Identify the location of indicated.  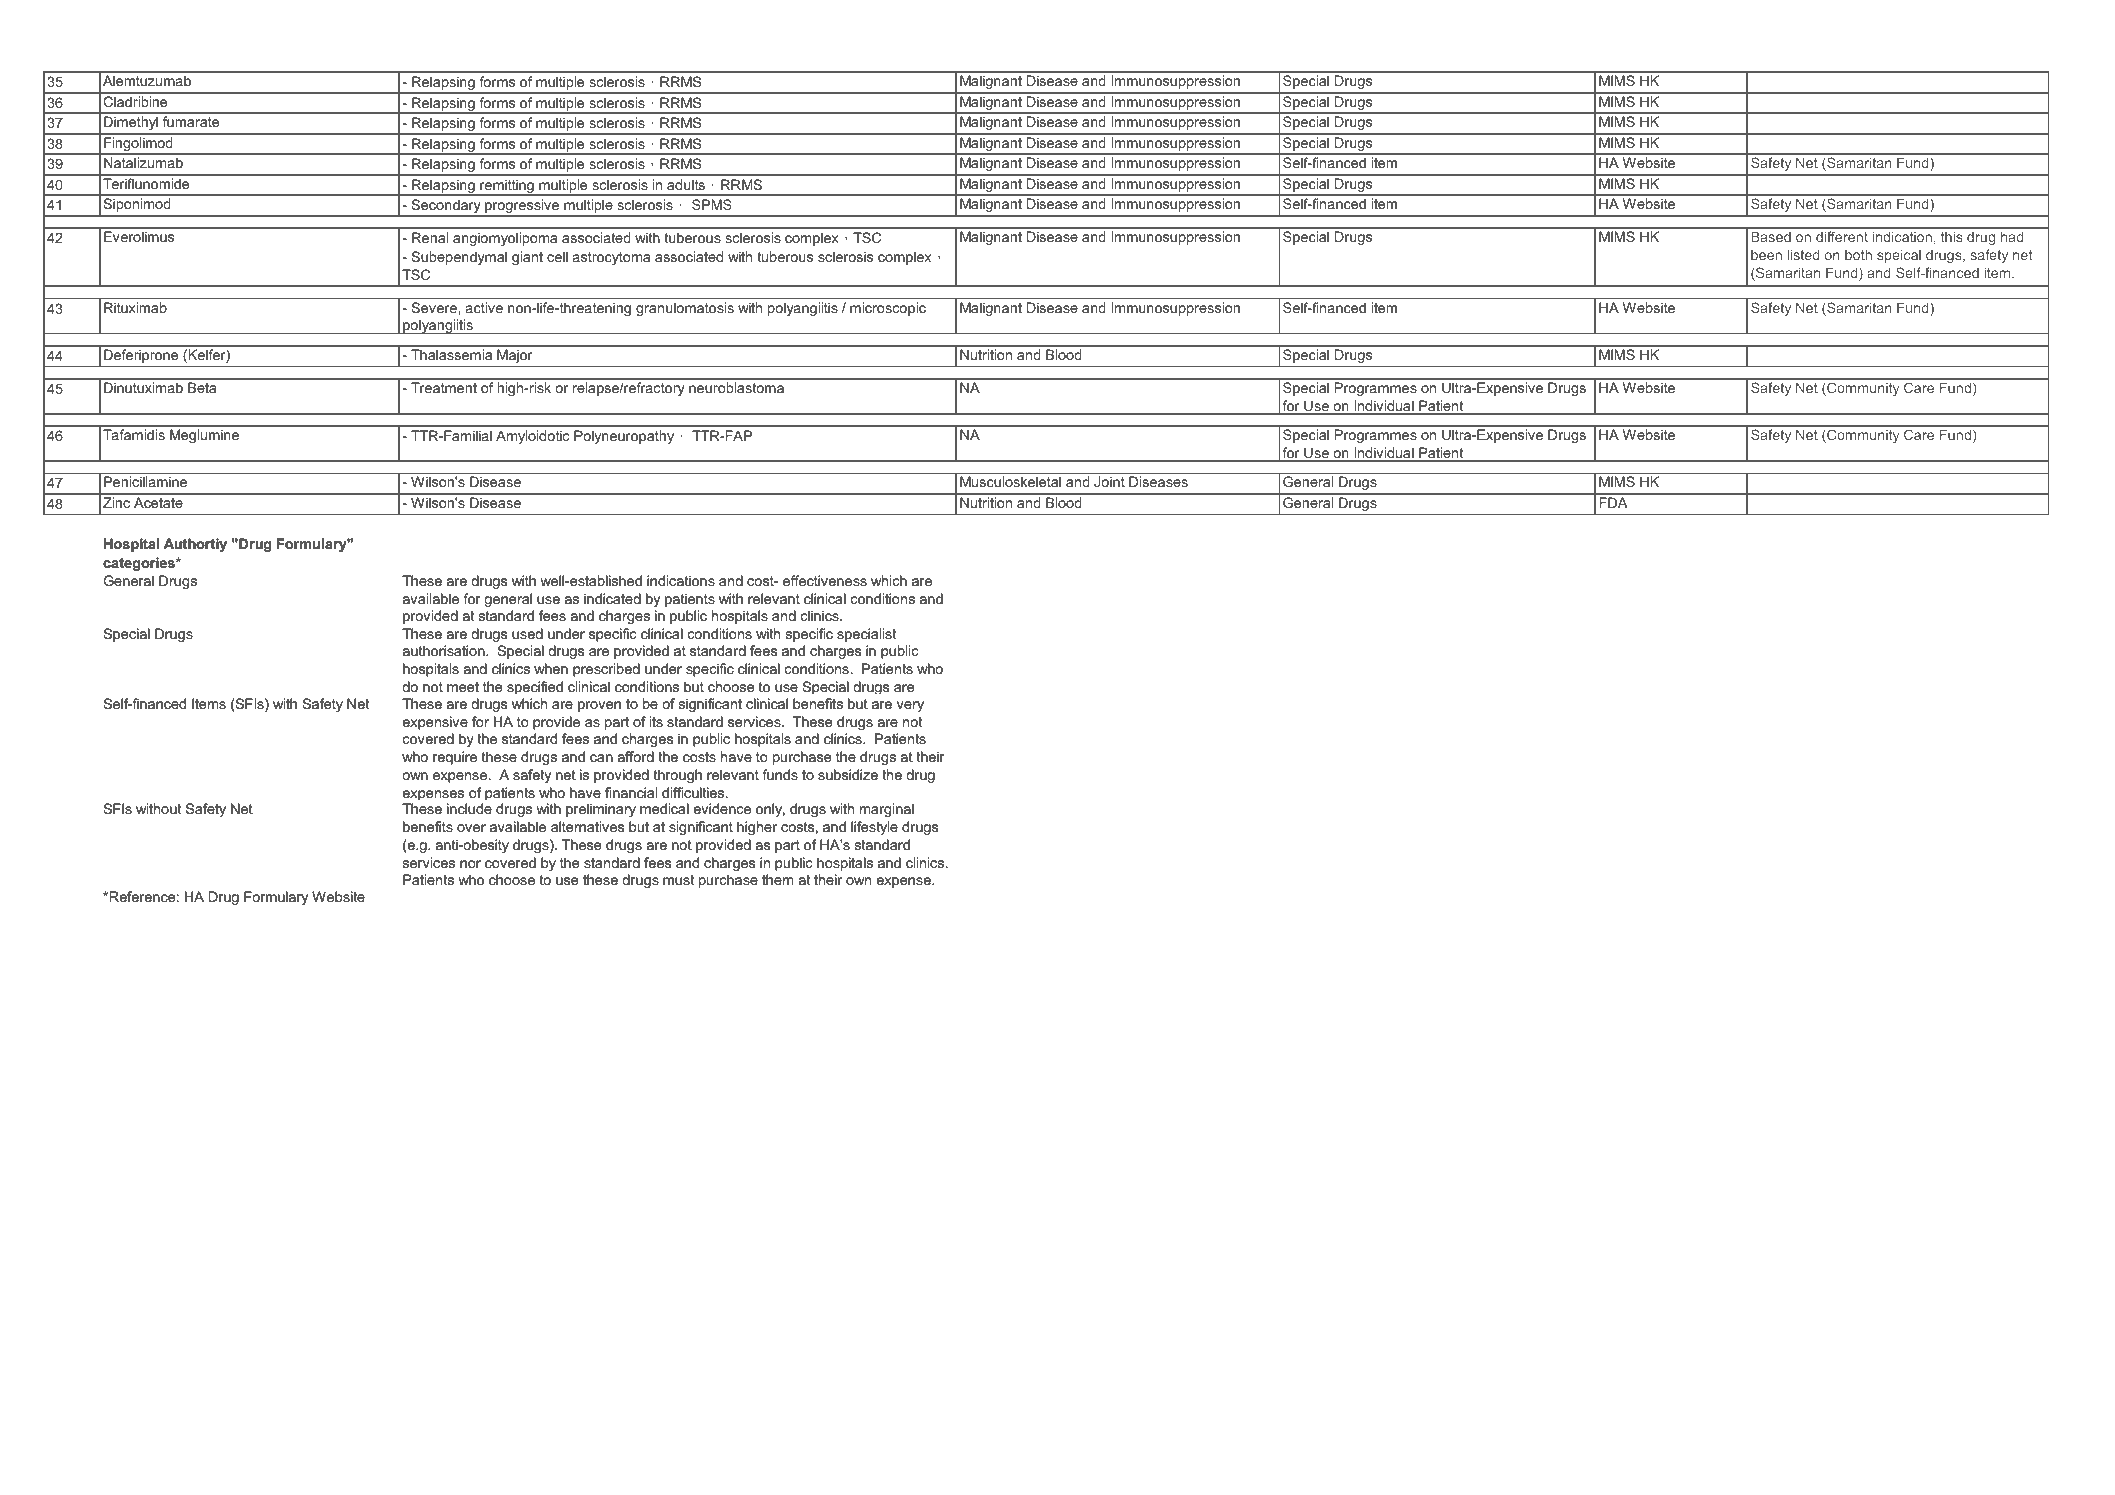
(612, 598).
